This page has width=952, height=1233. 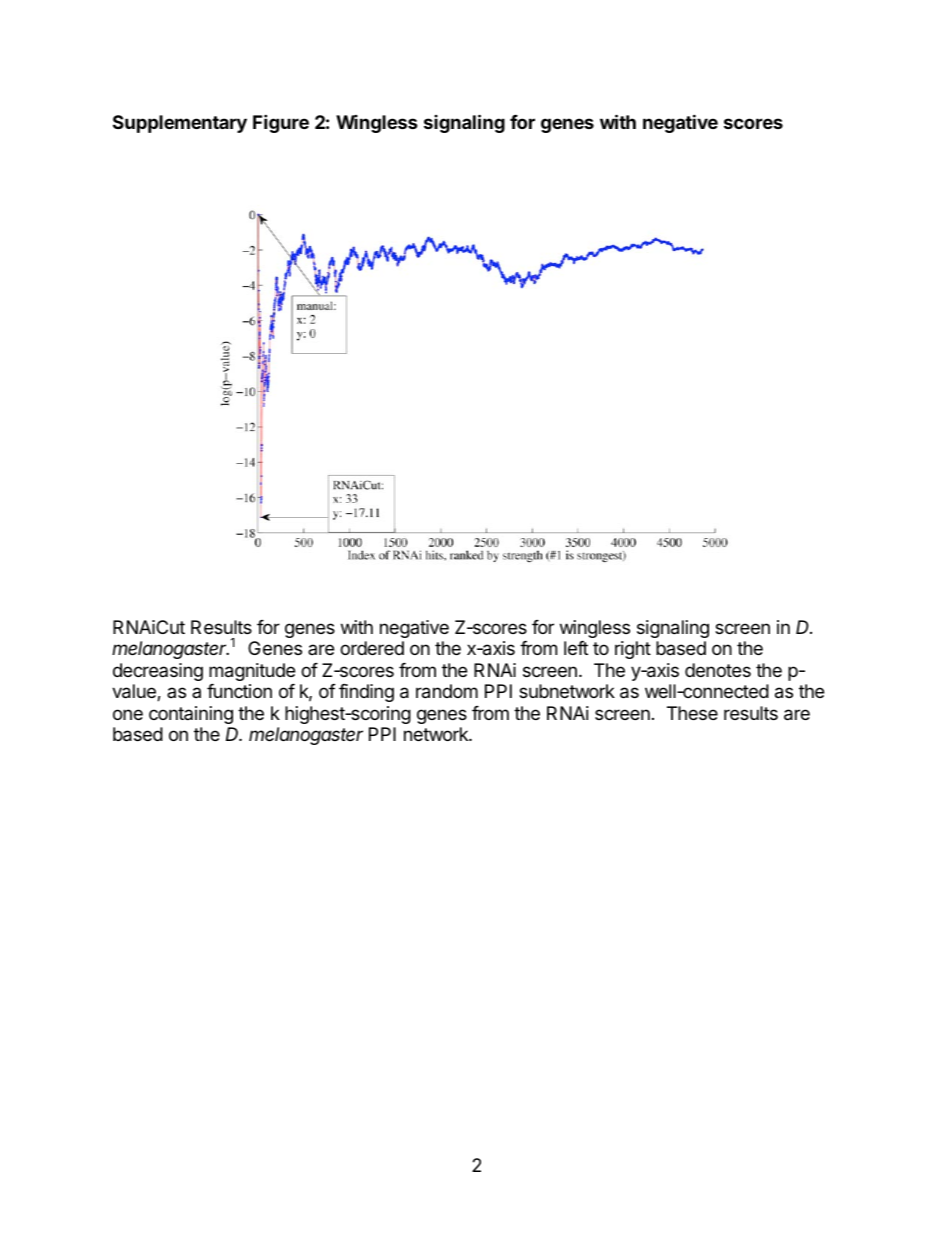 What do you see at coordinates (252, 672) in the page?
I see `magnitude` at bounding box center [252, 672].
